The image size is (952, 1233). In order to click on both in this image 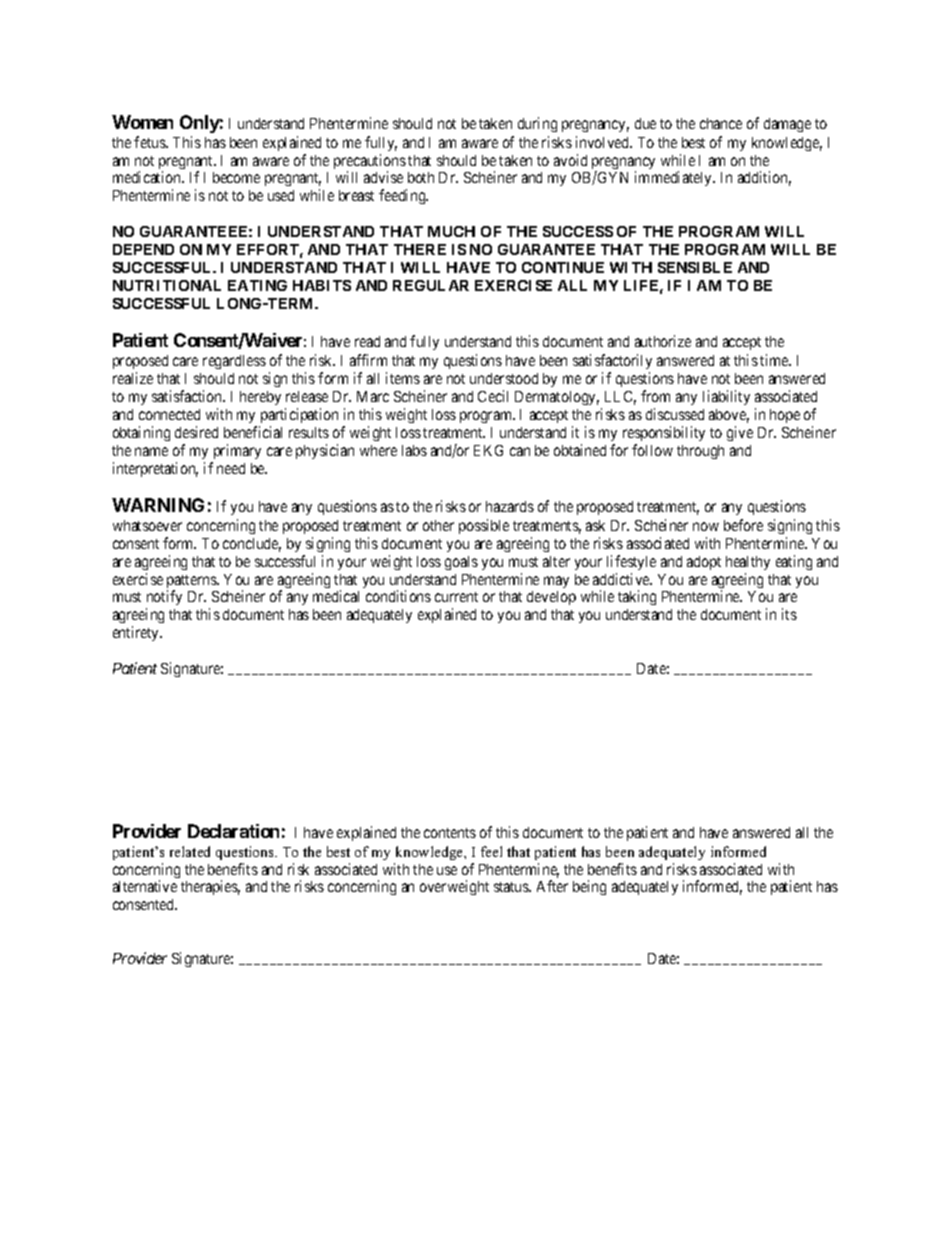, I will do `click(421, 177)`.
